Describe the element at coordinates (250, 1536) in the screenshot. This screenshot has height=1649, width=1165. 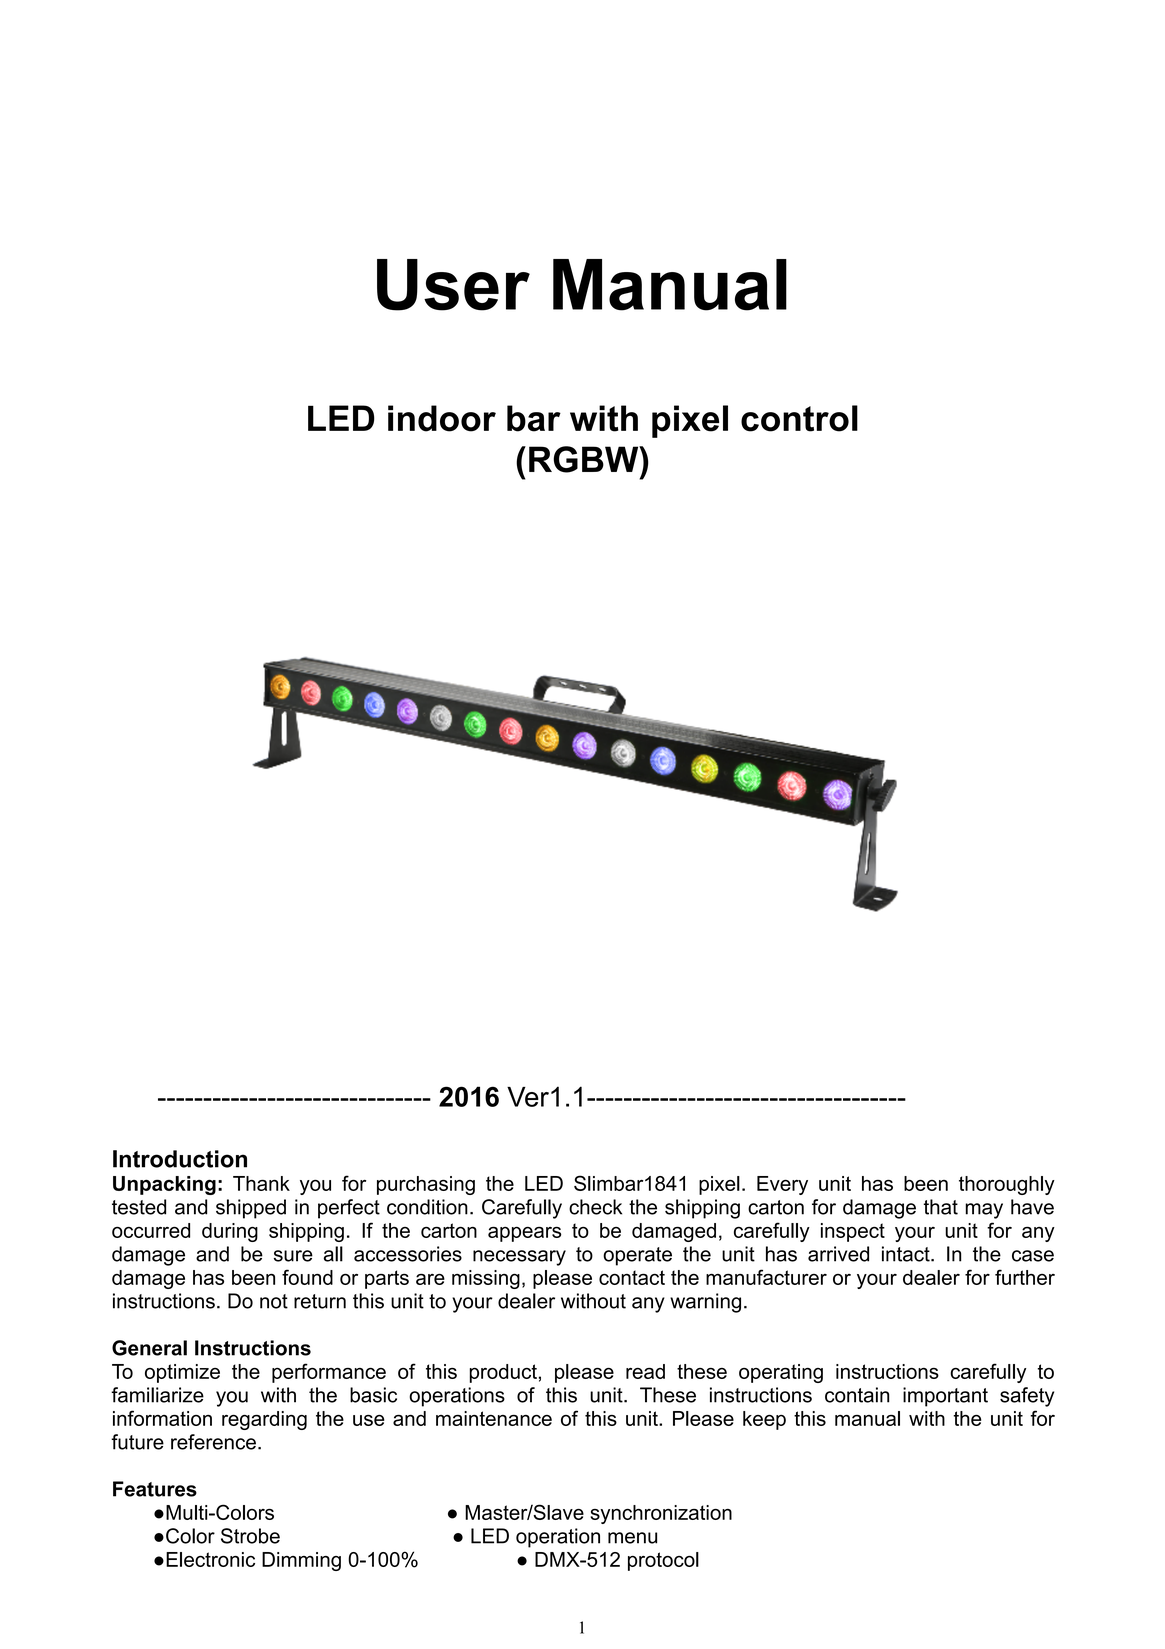
I see `Strobe` at that location.
